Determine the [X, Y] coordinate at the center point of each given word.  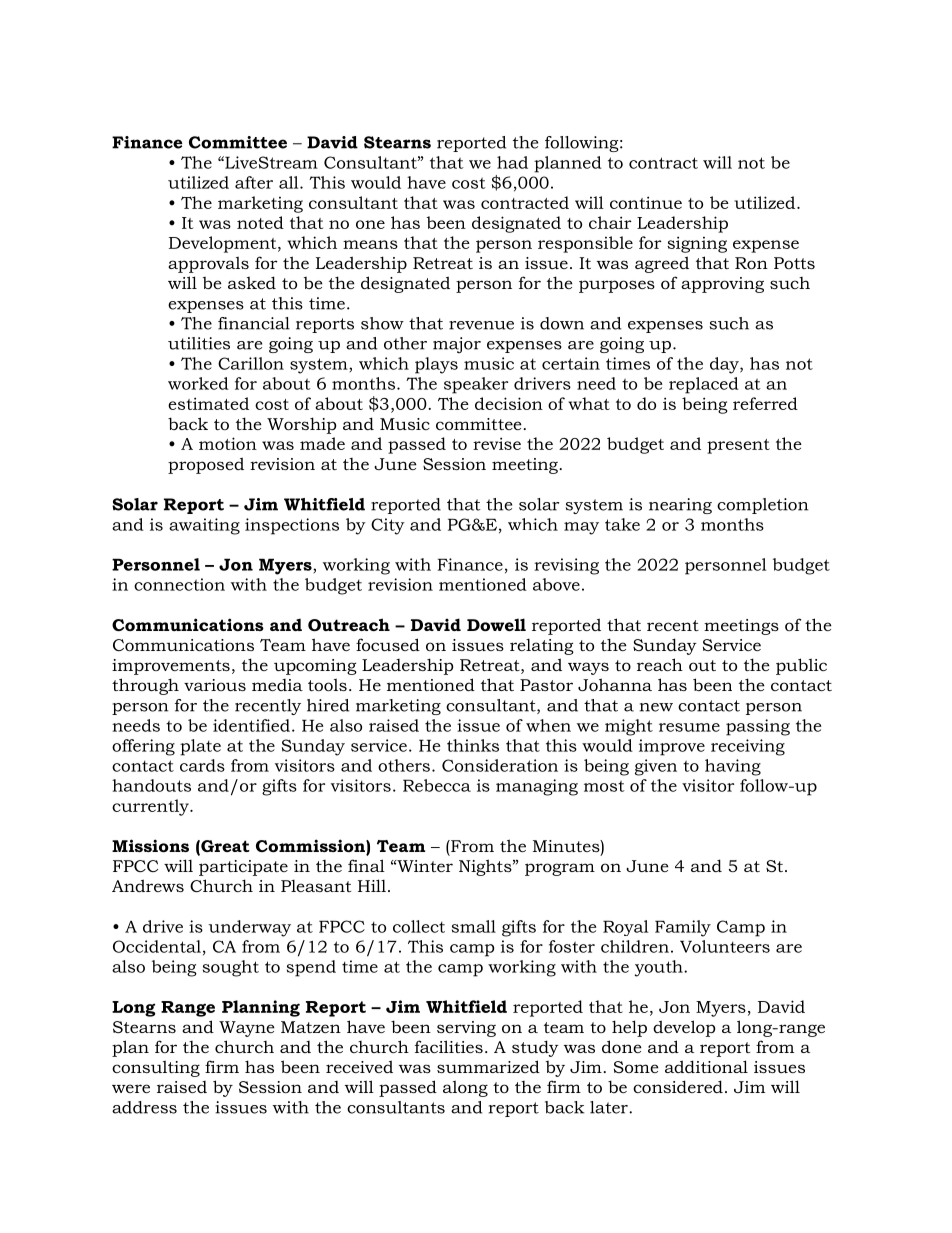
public [801, 666]
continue [646, 202]
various [215, 685]
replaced [704, 385]
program [560, 869]
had [512, 162]
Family [683, 928]
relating [542, 647]
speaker [476, 385]
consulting [156, 1068]
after [254, 182]
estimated [208, 403]
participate [243, 868]
